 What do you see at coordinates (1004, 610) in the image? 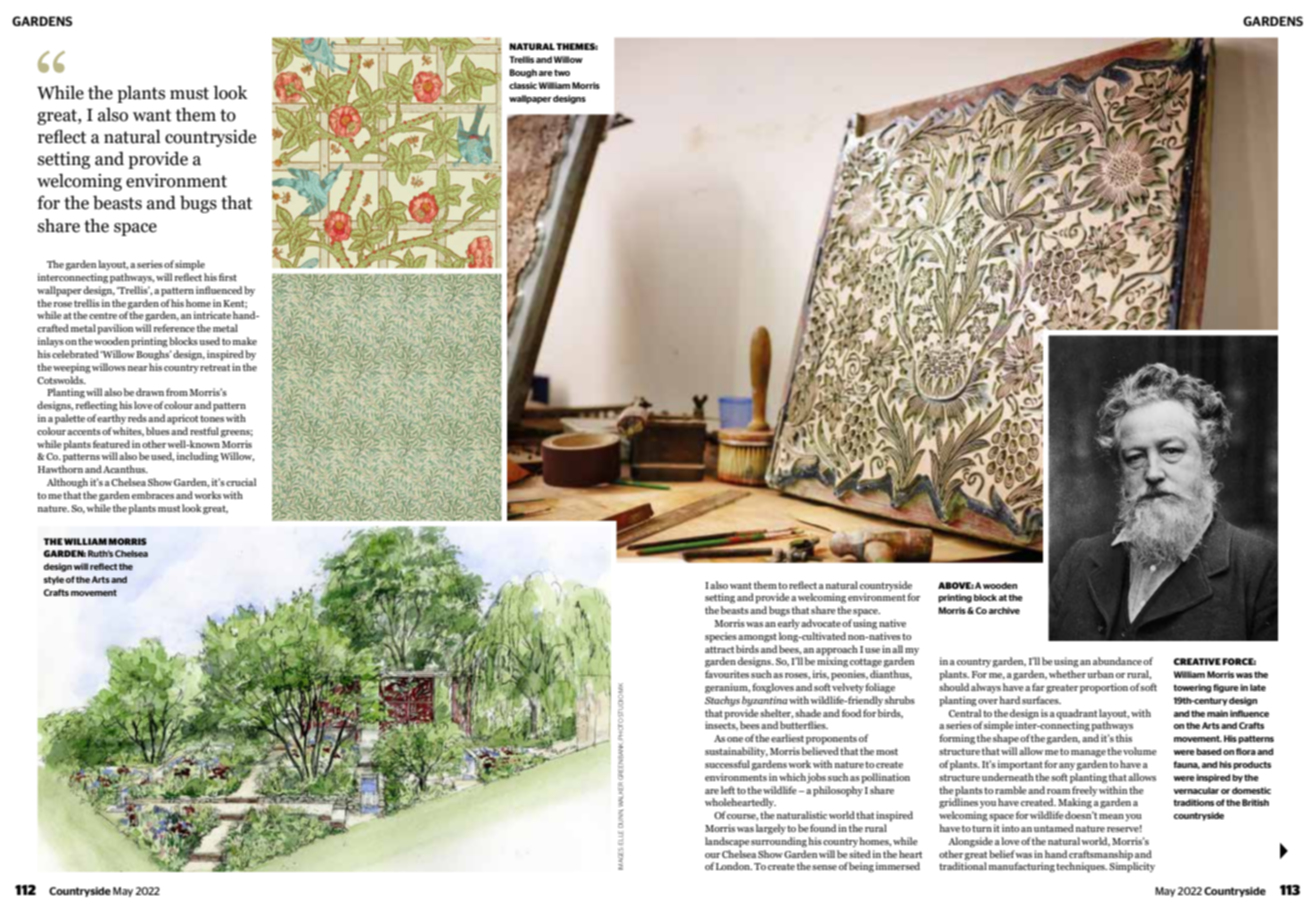
I see `archive` at bounding box center [1004, 610].
